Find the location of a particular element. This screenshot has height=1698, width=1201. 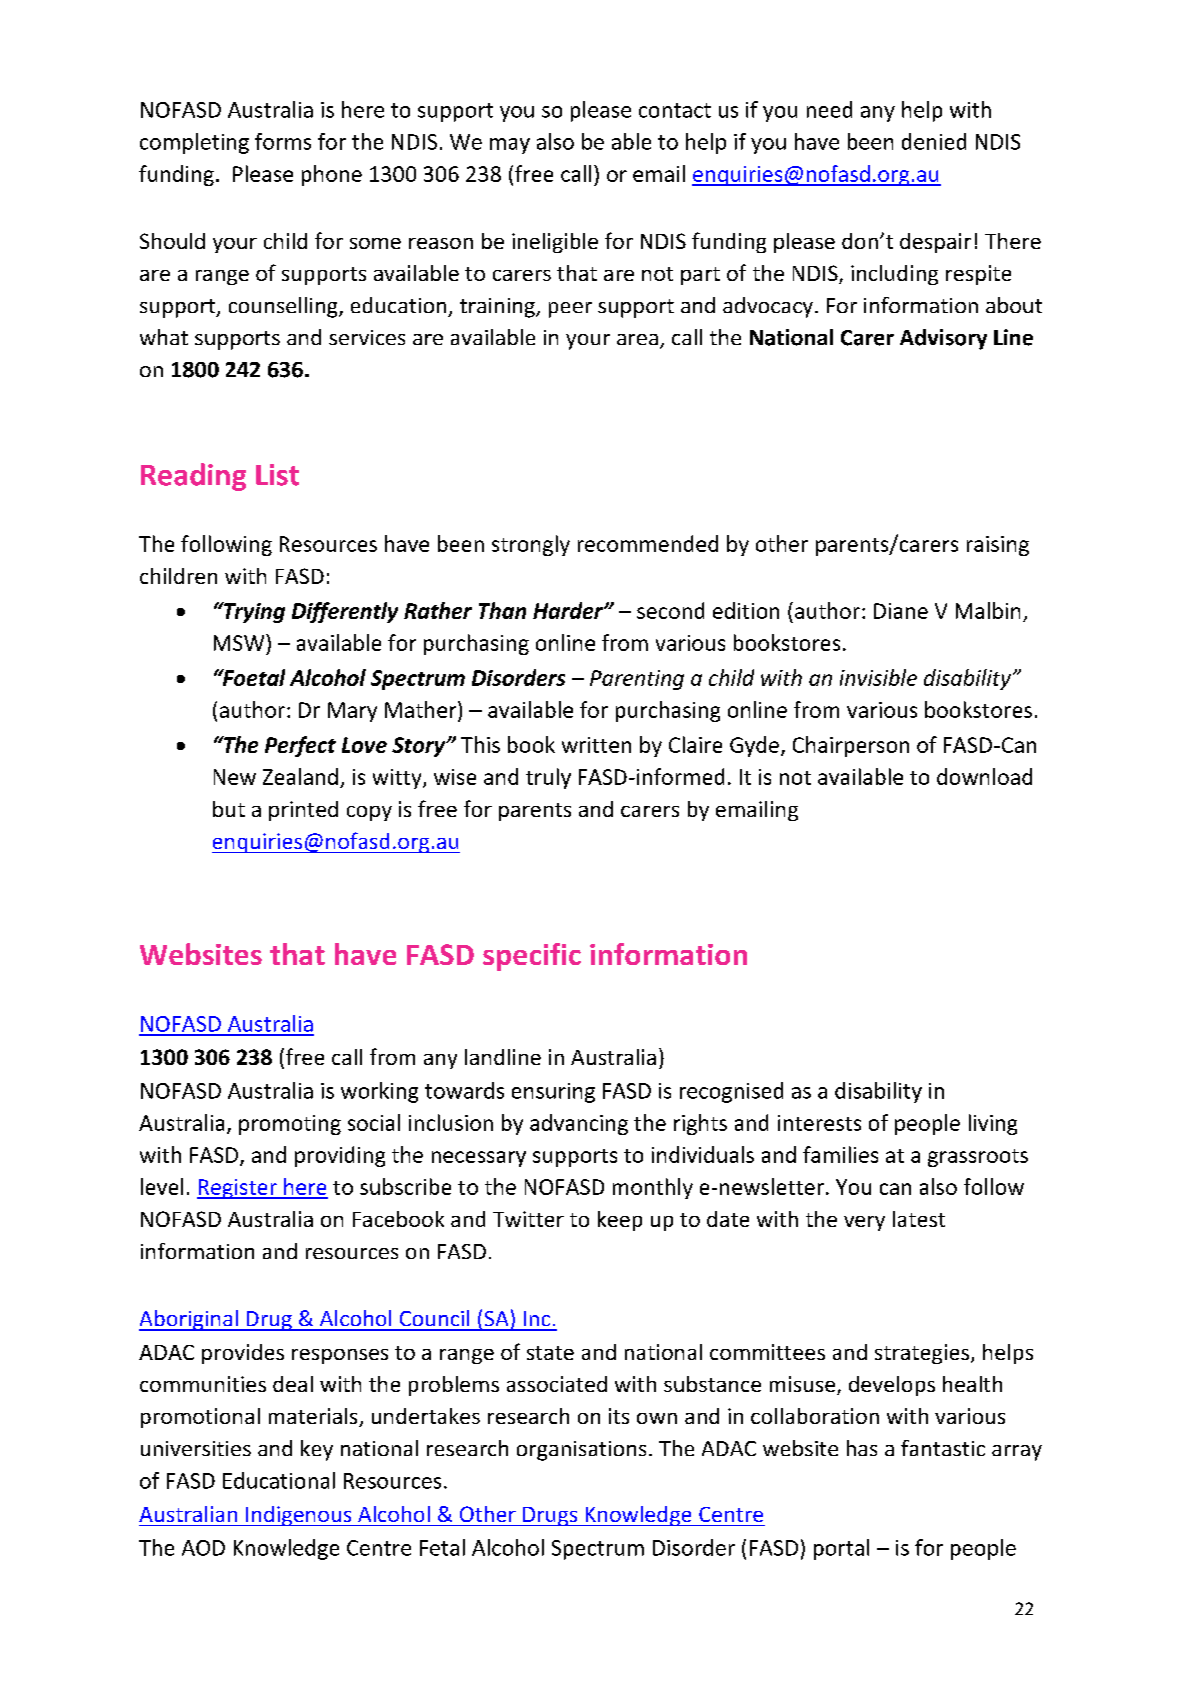

truly is located at coordinates (548, 778).
